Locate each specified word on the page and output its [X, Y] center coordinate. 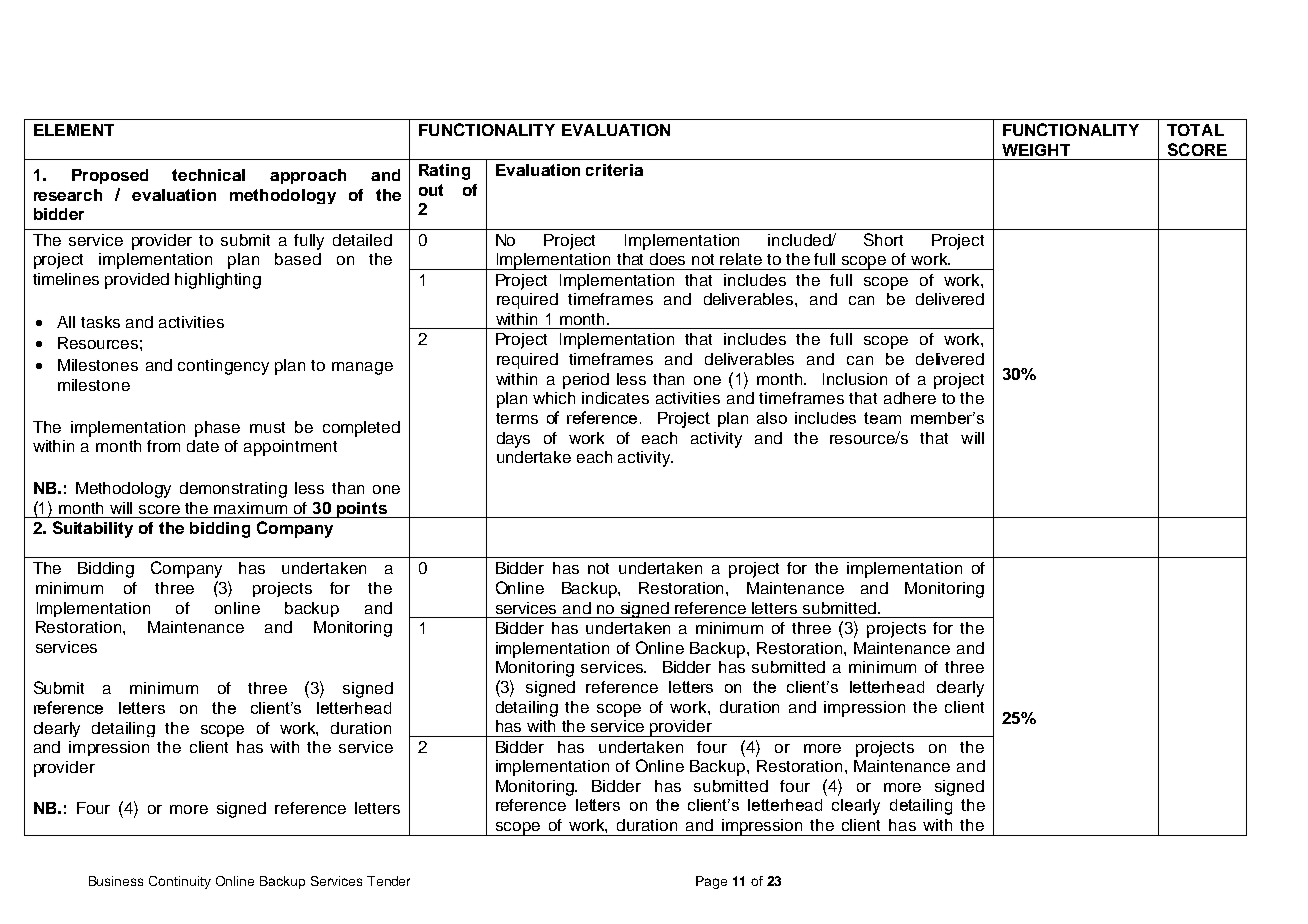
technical [208, 175]
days [513, 440]
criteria [614, 170]
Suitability [93, 529]
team [882, 418]
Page [711, 882]
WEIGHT [1036, 150]
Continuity [180, 882]
